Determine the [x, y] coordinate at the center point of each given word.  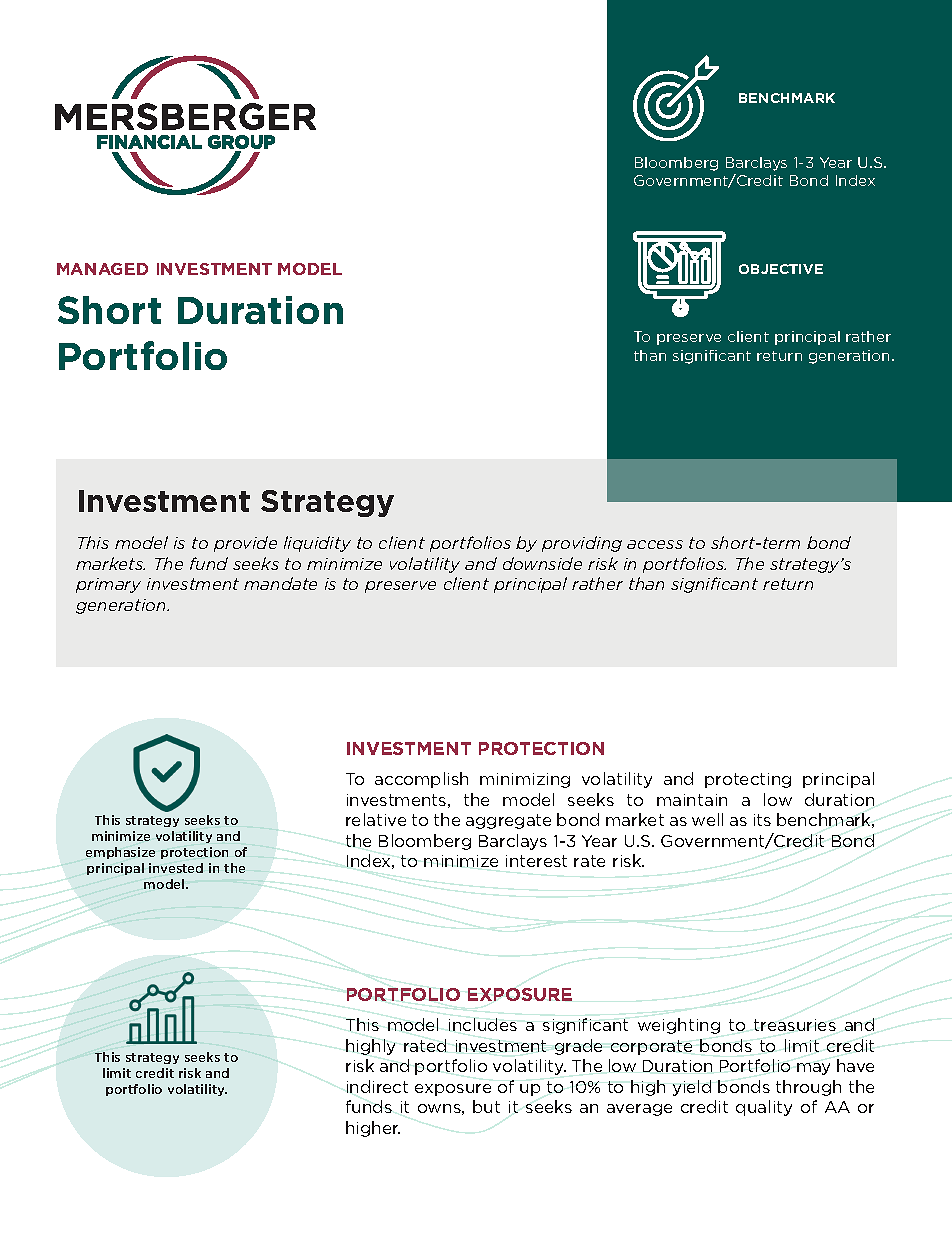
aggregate [508, 821]
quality [764, 1108]
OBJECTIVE [781, 269]
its [762, 820]
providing [582, 544]
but [486, 1106]
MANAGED [102, 269]
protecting [748, 780]
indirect [377, 1086]
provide [245, 544]
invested [176, 868]
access [655, 544]
